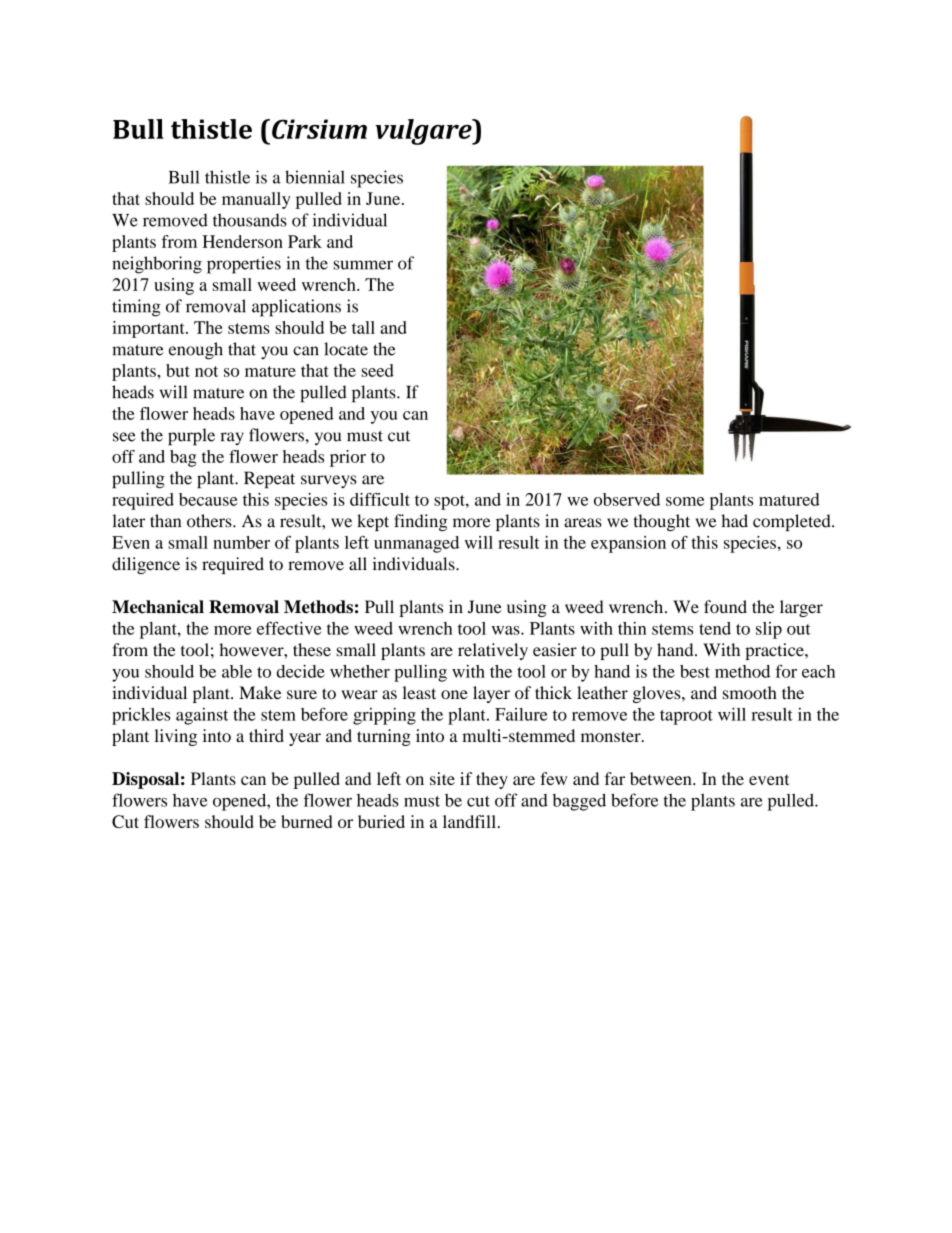 The height and width of the image is (1233, 952). Describe the element at coordinates (725, 607) in the image. I see `found` at that location.
